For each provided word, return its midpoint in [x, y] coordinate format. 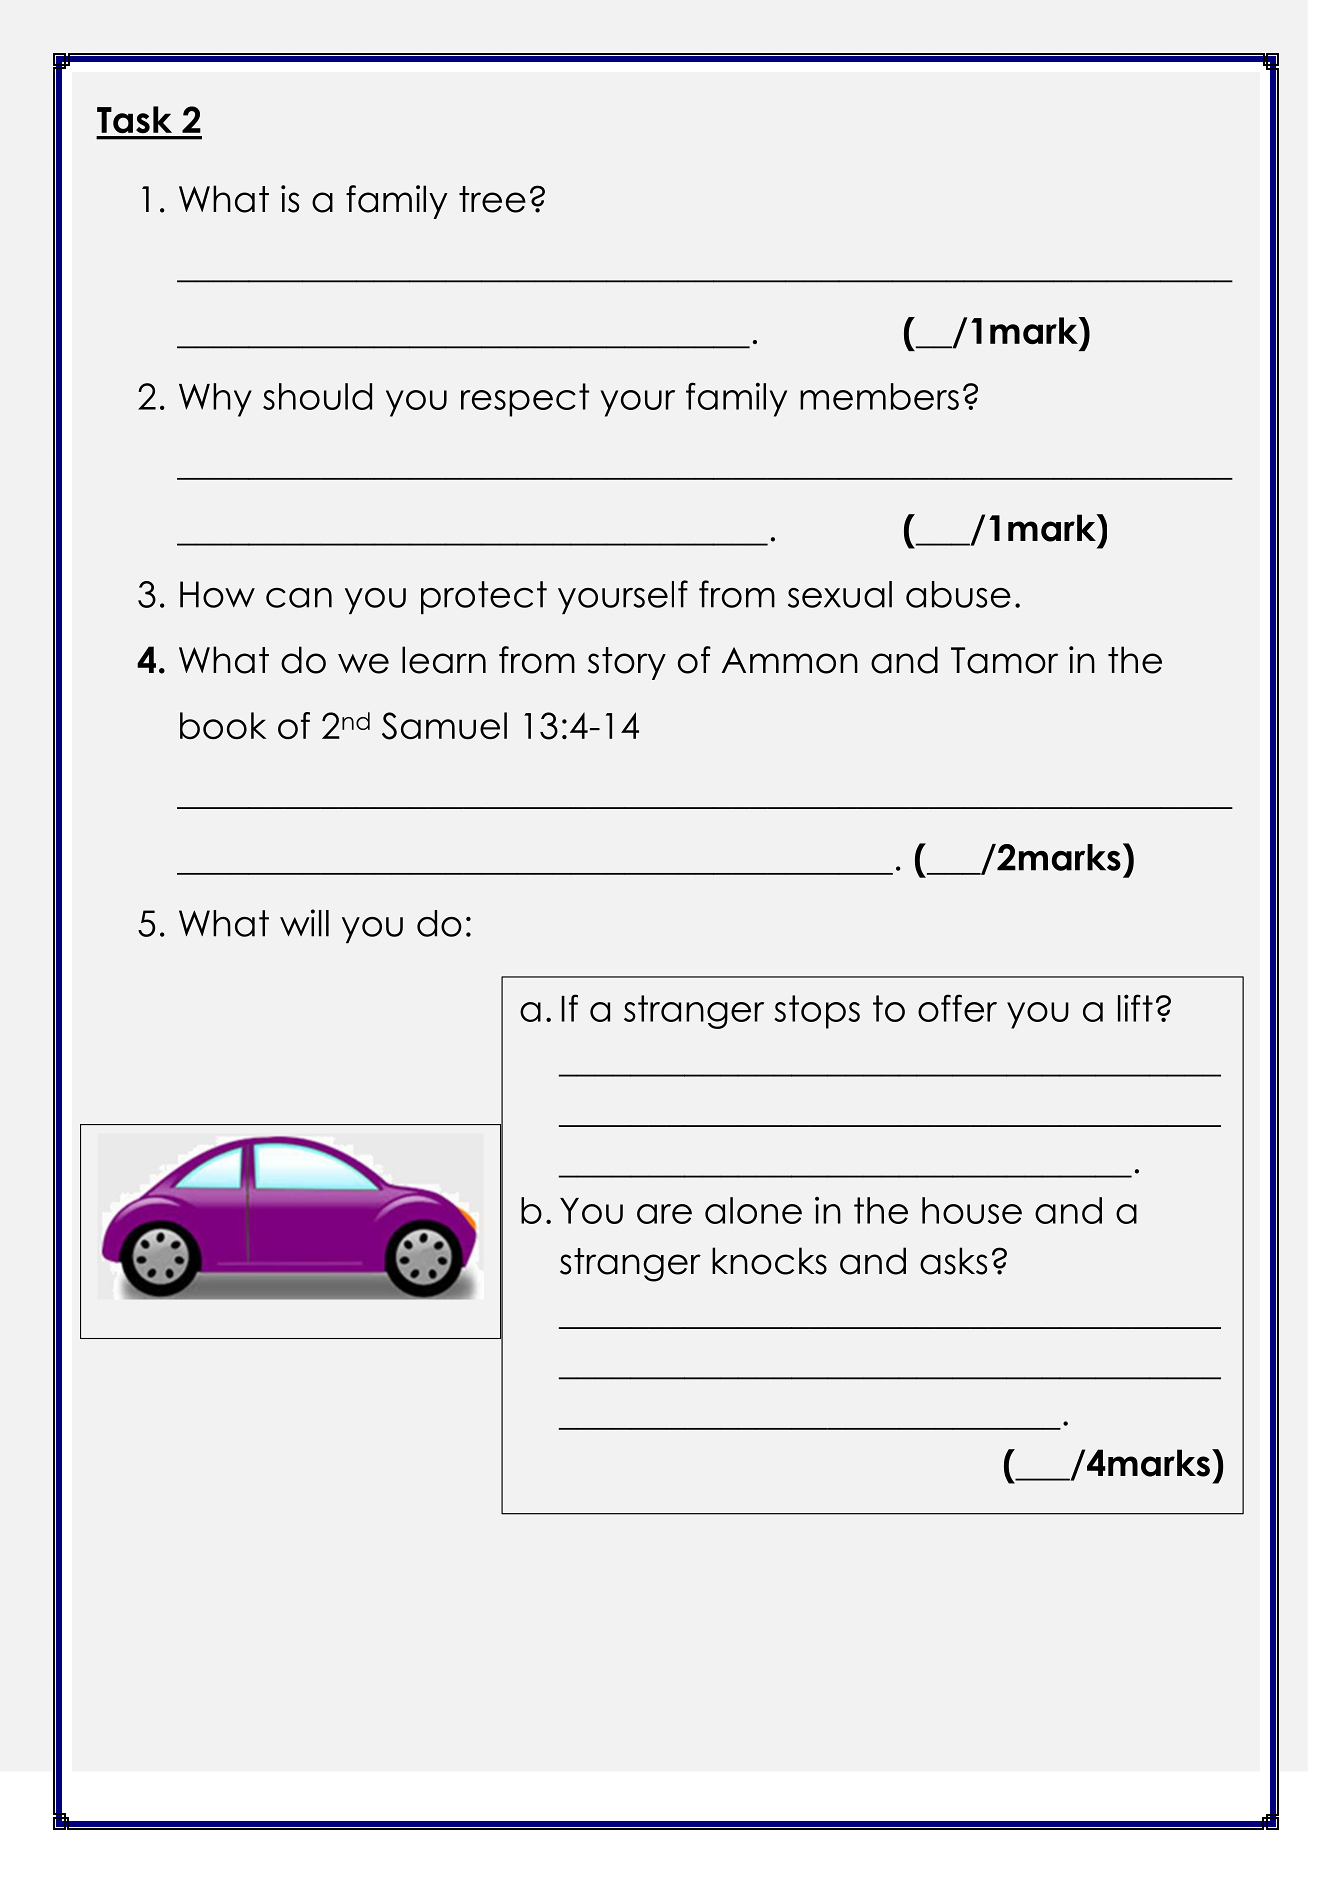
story [627, 663]
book [223, 726]
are [664, 1214]
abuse [958, 594]
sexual [840, 594]
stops [817, 1012]
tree [492, 199]
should [317, 396]
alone [753, 1210]
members [879, 396]
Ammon [790, 660]
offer [957, 1008]
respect [525, 400]
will [304, 923]
